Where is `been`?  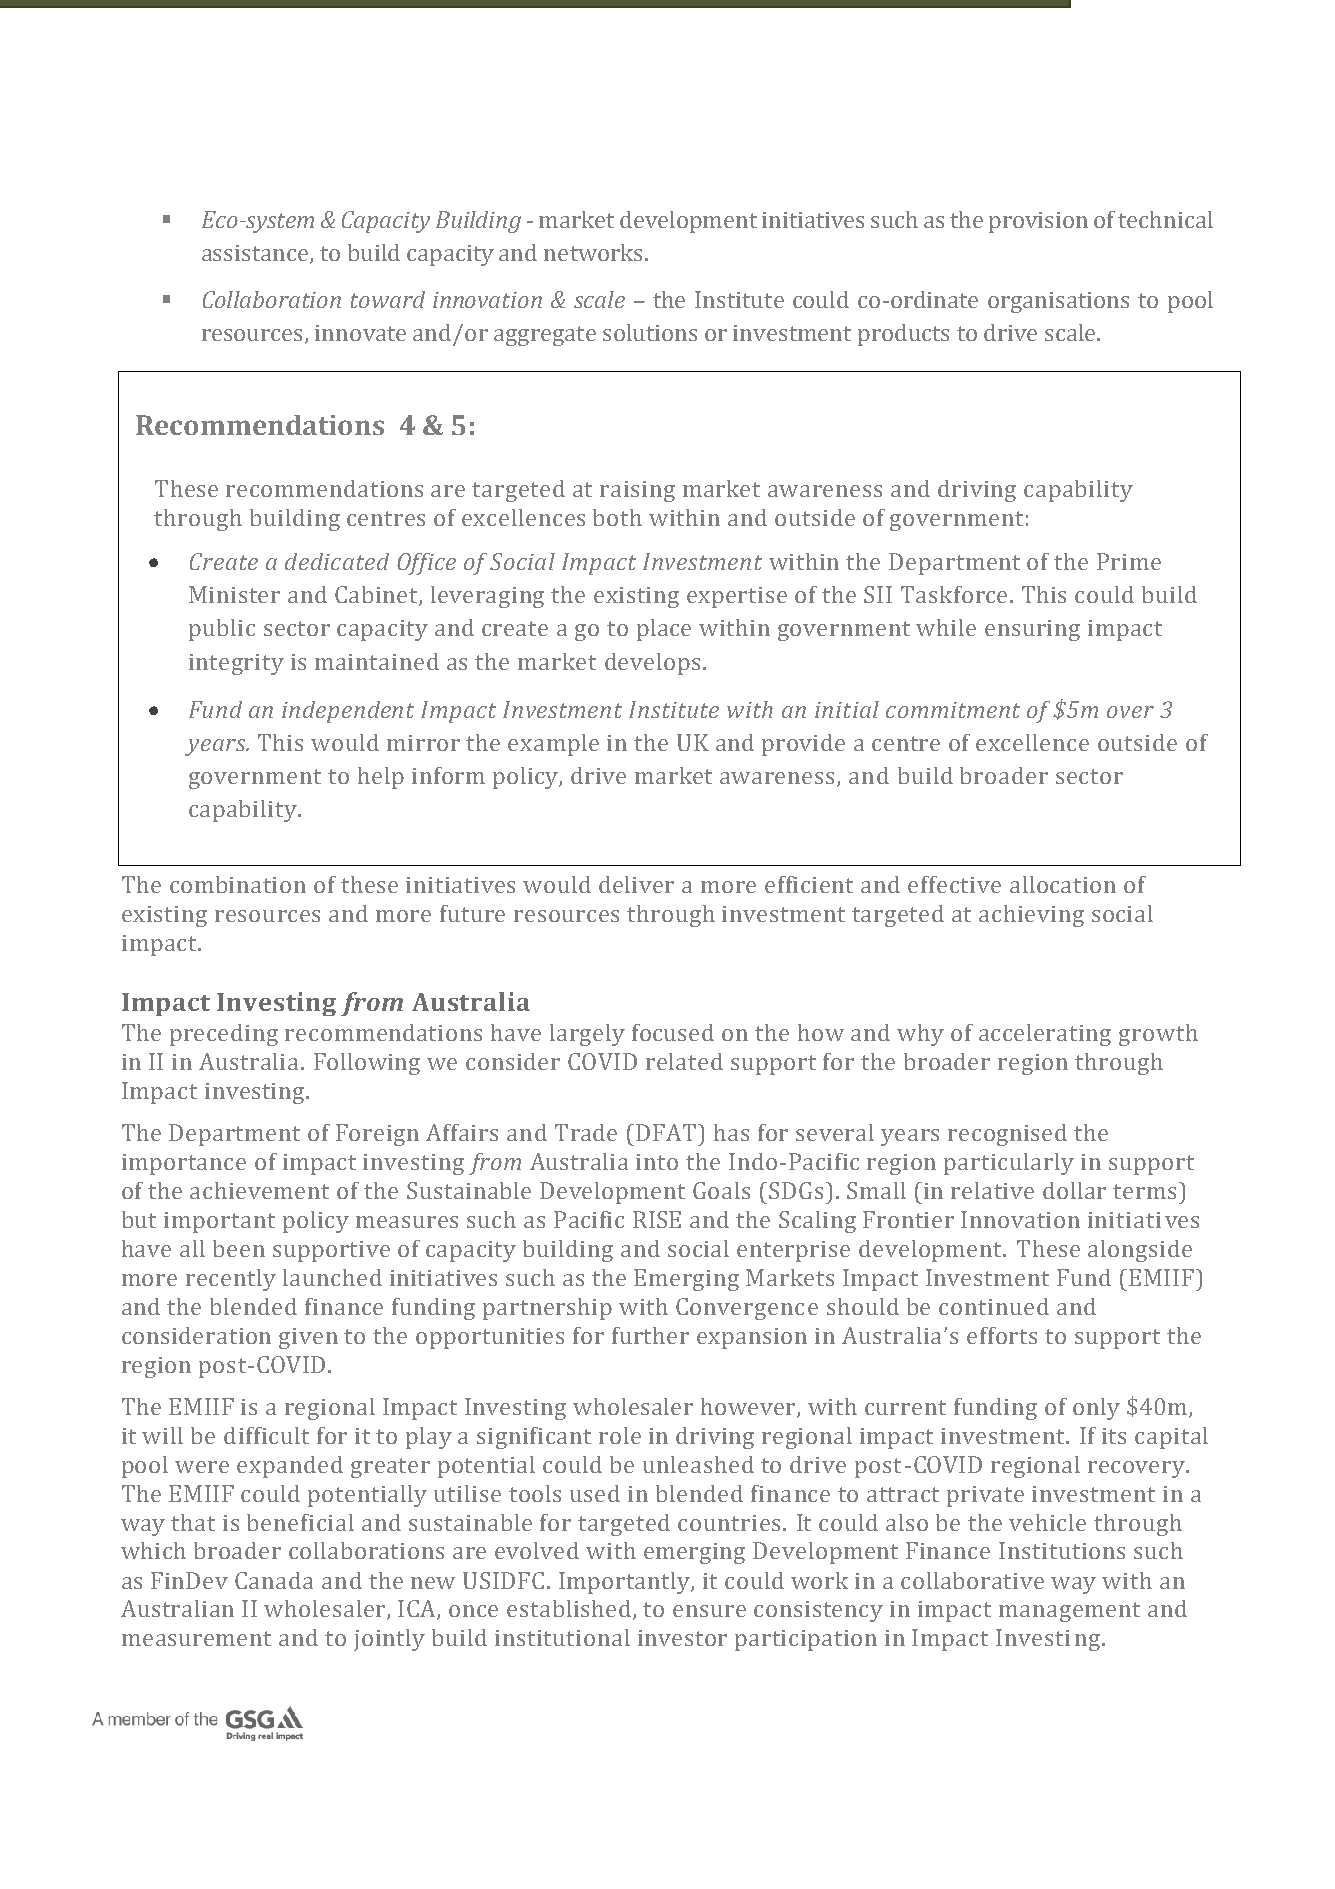 been is located at coordinates (239, 1248).
